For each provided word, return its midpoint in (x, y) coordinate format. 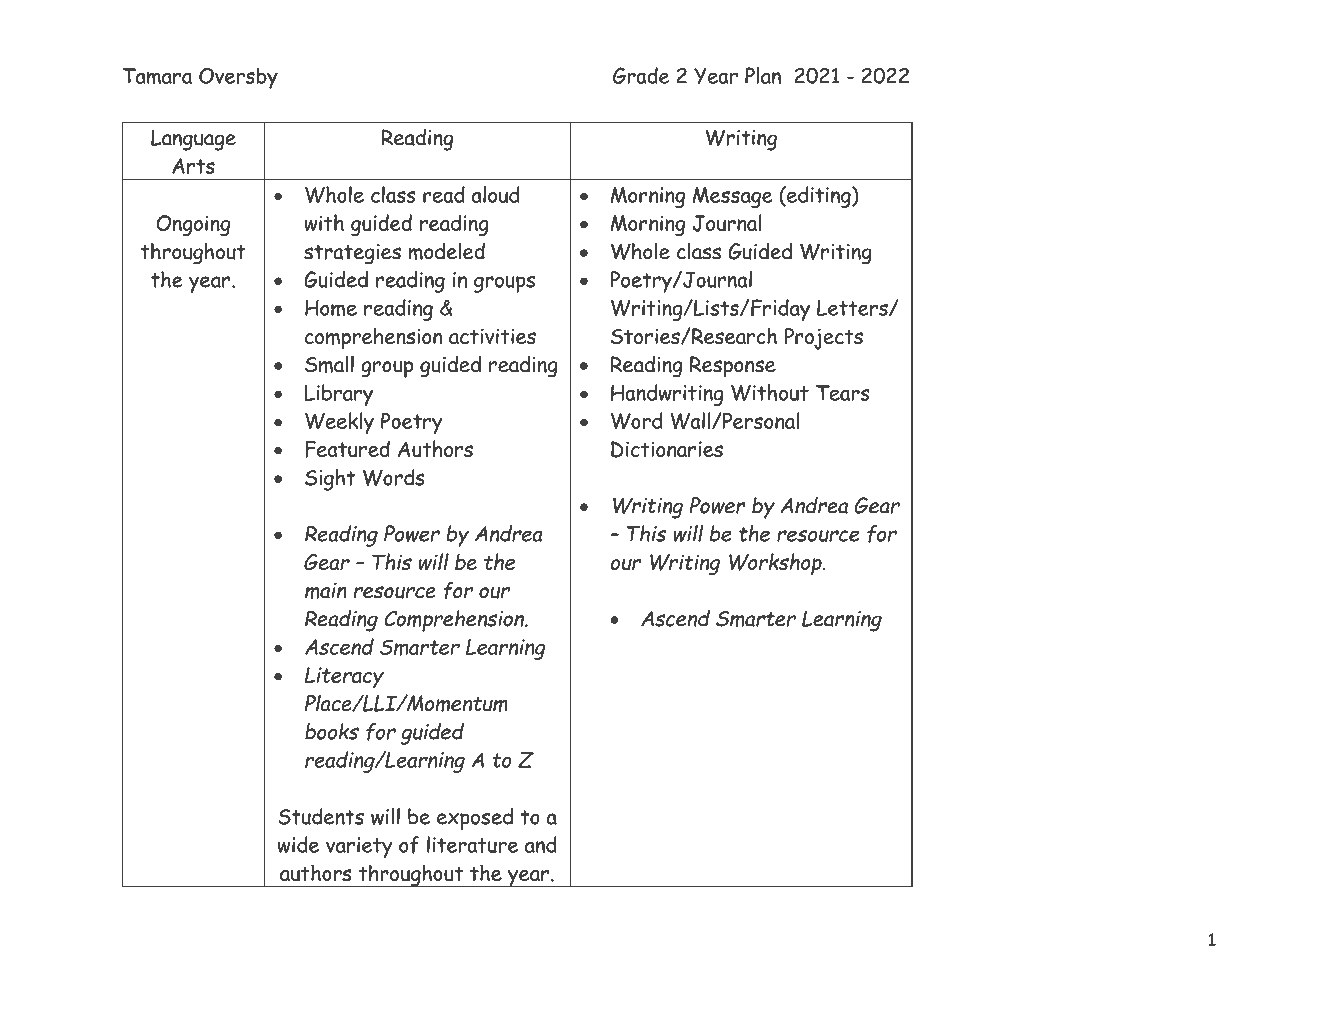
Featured (347, 449)
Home (331, 308)
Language (193, 140)
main (326, 591)
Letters (853, 308)
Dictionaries (667, 449)
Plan (763, 75)
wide (298, 844)
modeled (447, 251)
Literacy (344, 677)
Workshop (776, 564)
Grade (641, 75)
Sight (330, 480)
